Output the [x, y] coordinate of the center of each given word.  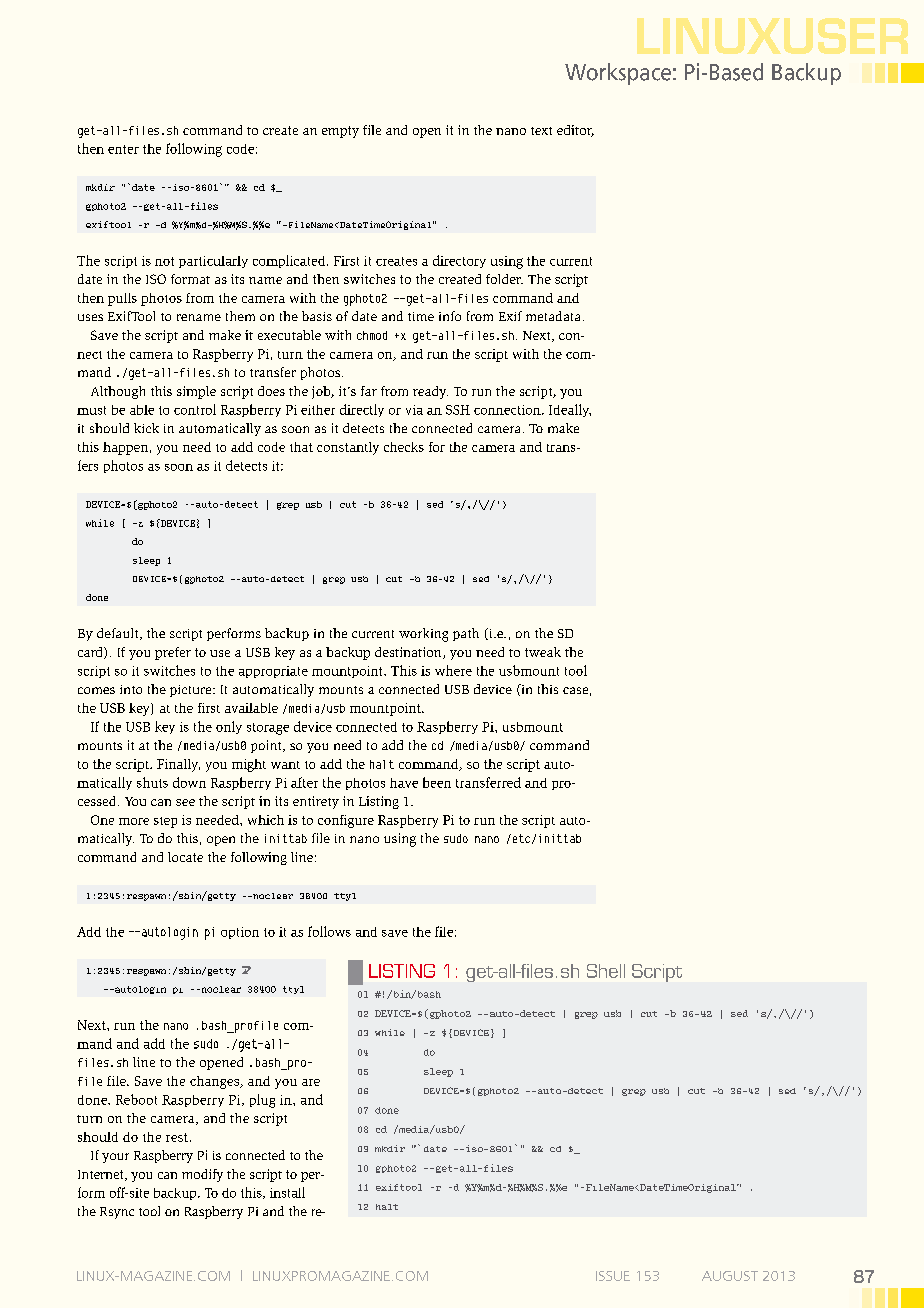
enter [123, 149]
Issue [613, 1276]
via [414, 410]
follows [329, 931]
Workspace [618, 74]
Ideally [570, 410]
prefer [173, 653]
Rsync [117, 1213]
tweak [543, 652]
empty [340, 132]
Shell [606, 971]
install [287, 1192]
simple [196, 392]
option [240, 933]
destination [409, 653]
